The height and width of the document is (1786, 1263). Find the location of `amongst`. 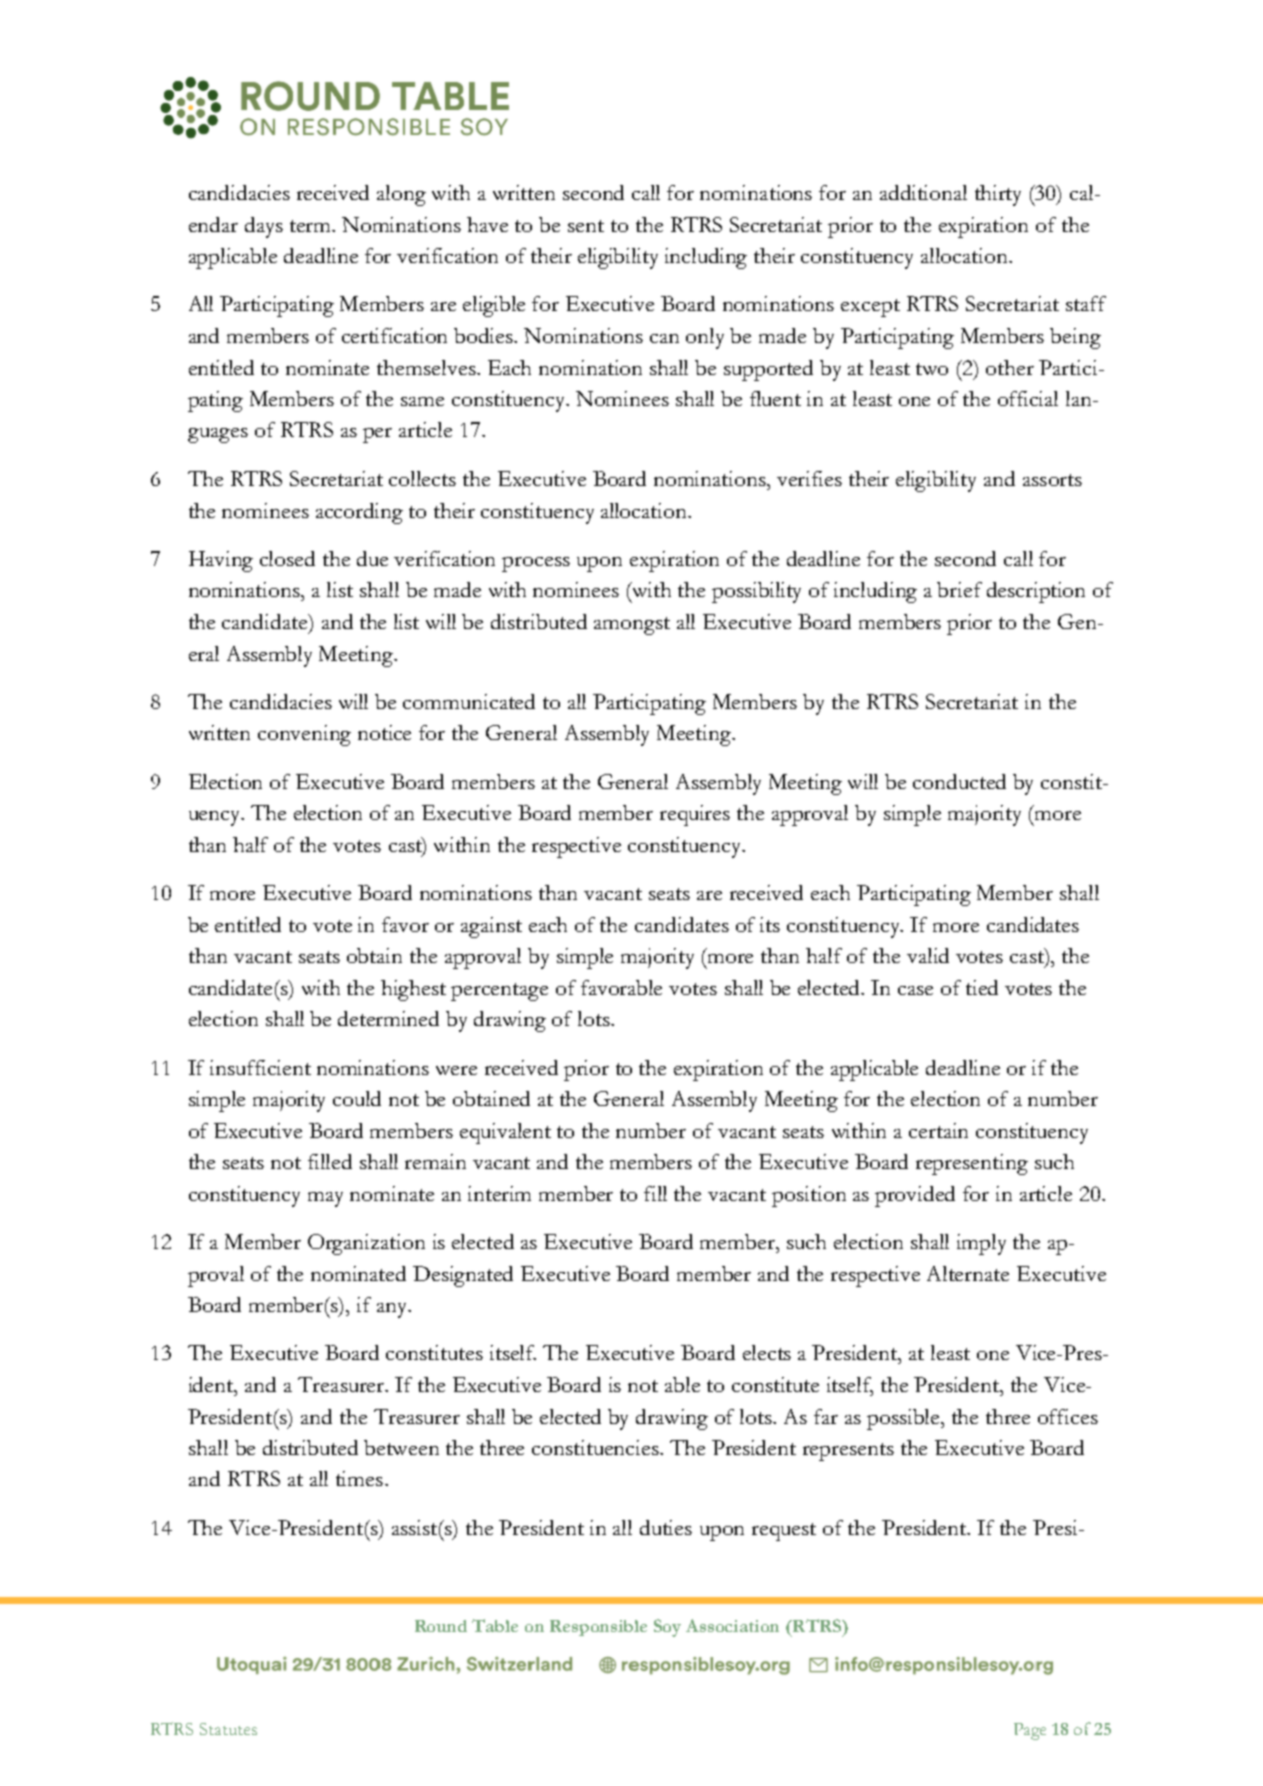

amongst is located at coordinates (632, 626).
